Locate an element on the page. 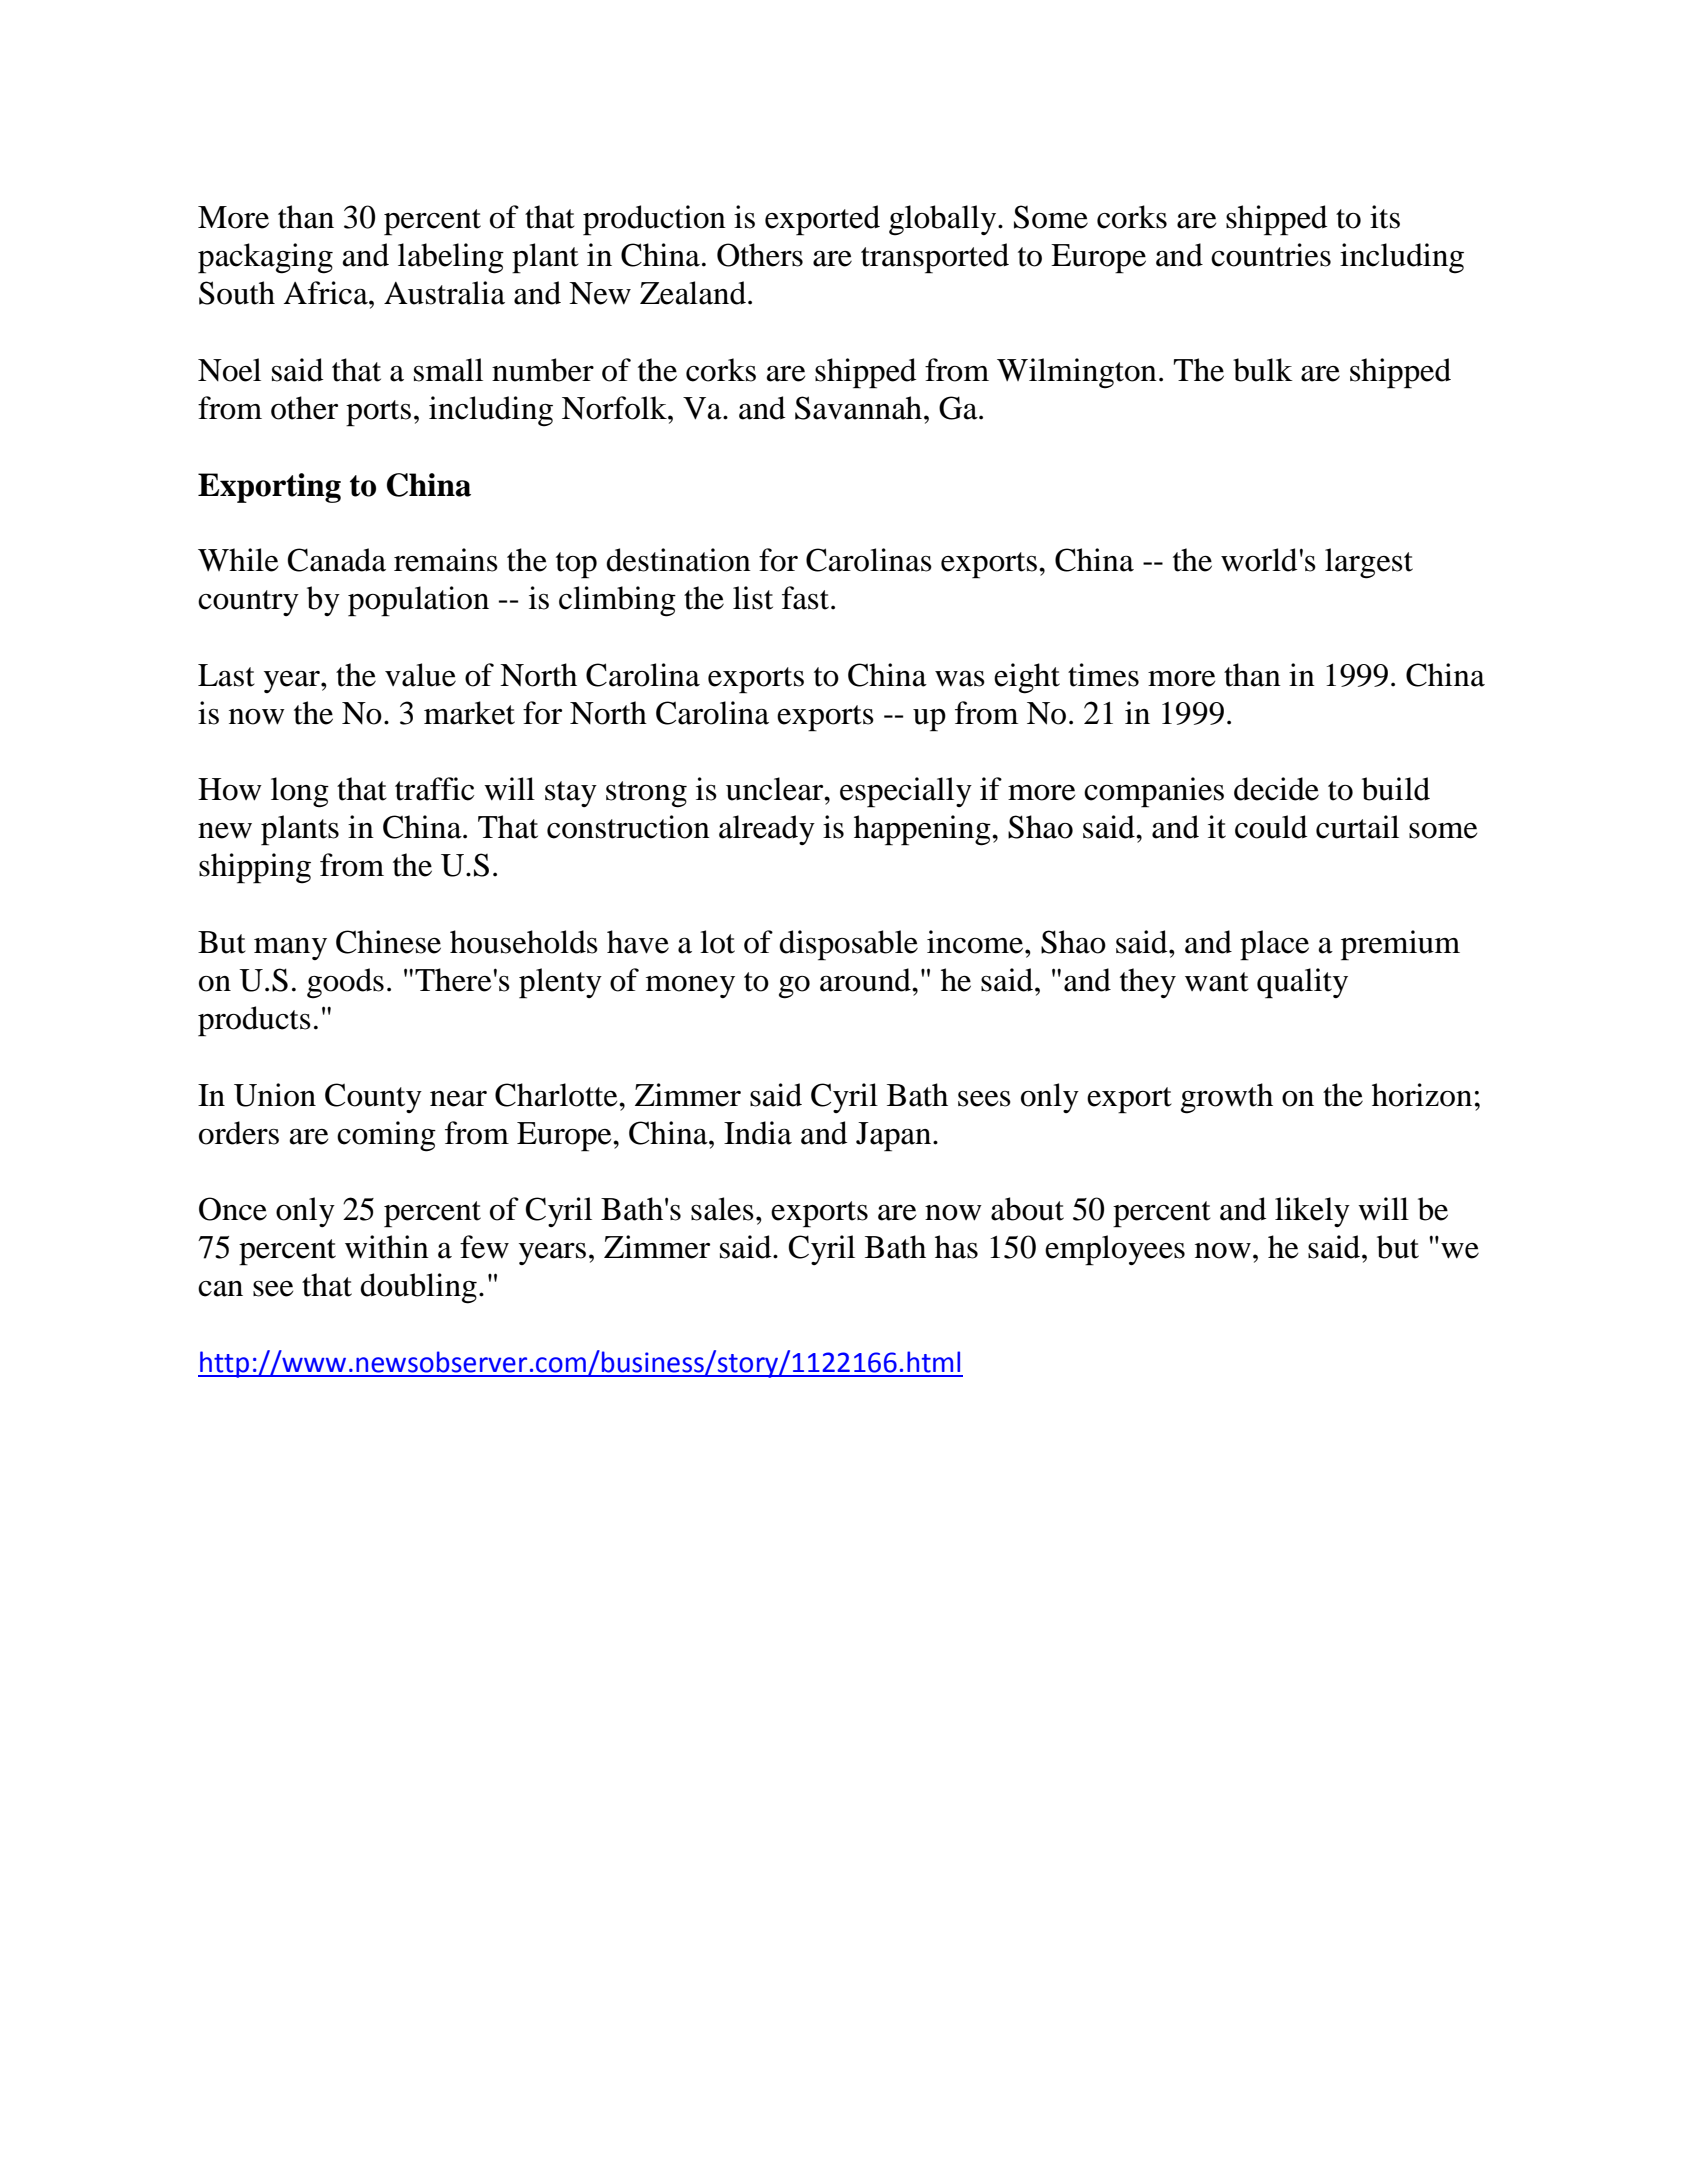 This page has height=2180, width=1684. traffic is located at coordinates (434, 789).
